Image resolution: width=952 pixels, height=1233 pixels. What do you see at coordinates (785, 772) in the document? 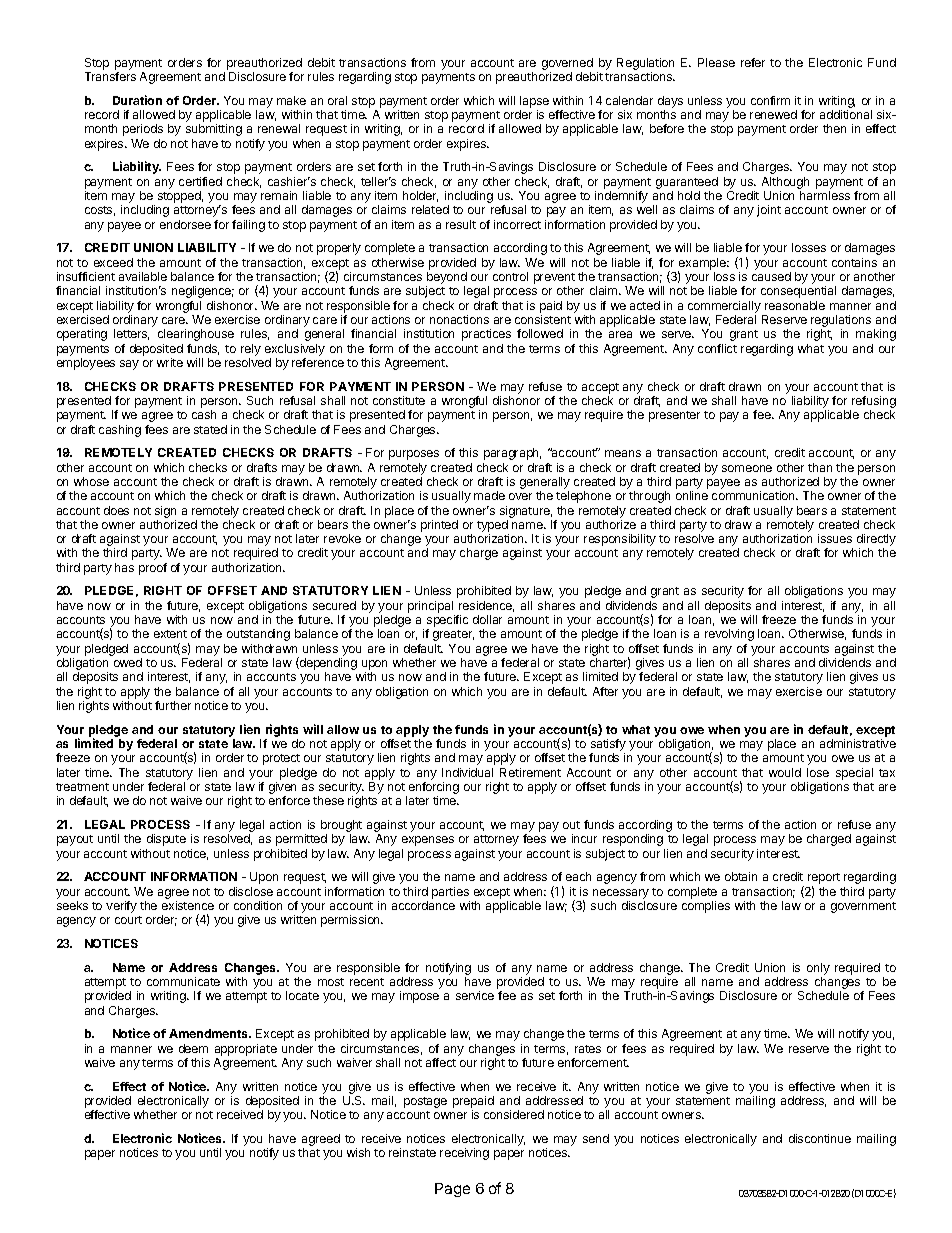
I see `would` at bounding box center [785, 772].
